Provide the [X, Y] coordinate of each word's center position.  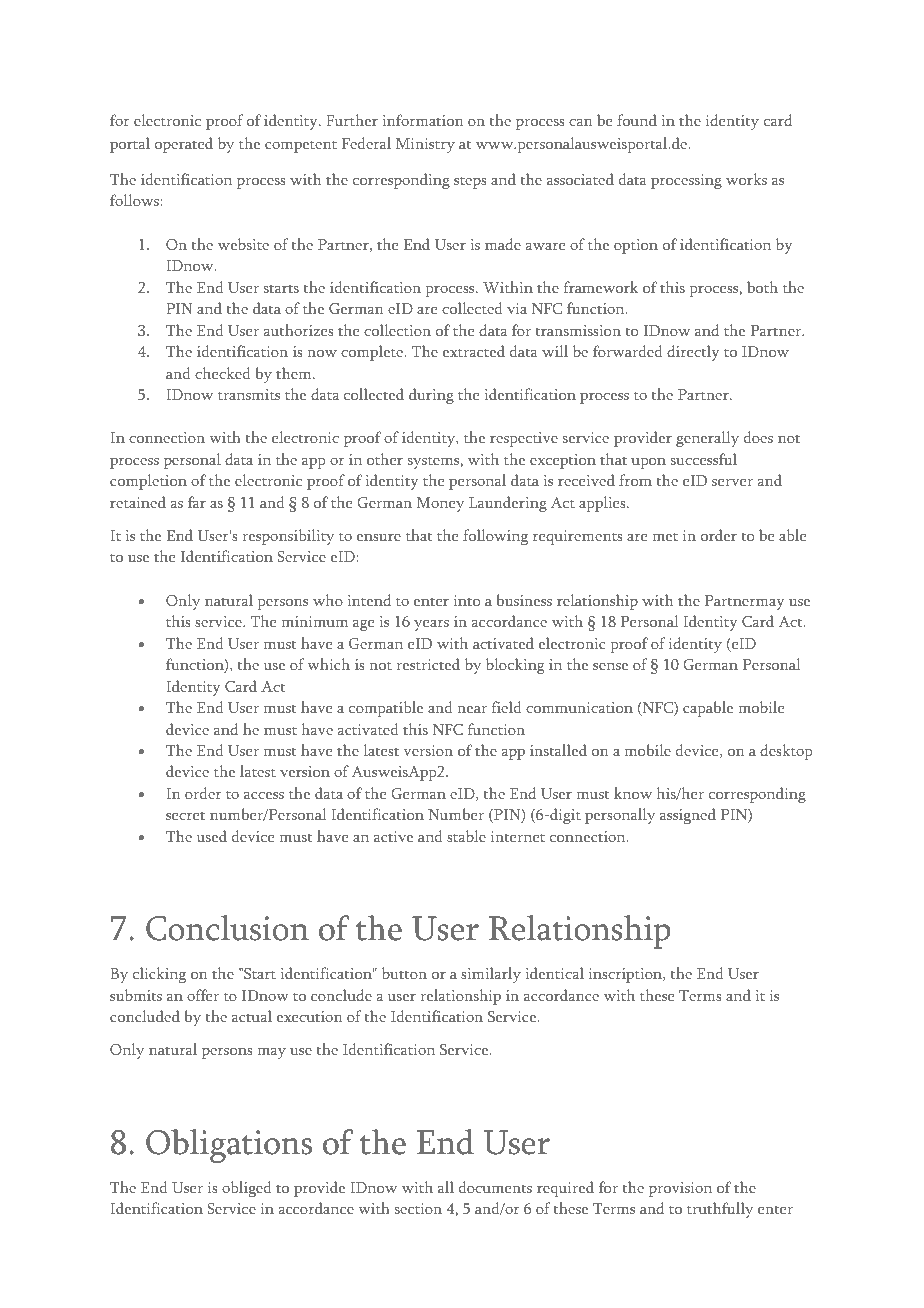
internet [518, 836]
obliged [247, 1189]
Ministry [425, 145]
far [197, 502]
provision [680, 1189]
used [211, 836]
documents [495, 1187]
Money [440, 504]
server [732, 482]
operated [184, 145]
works [746, 179]
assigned [688, 816]
